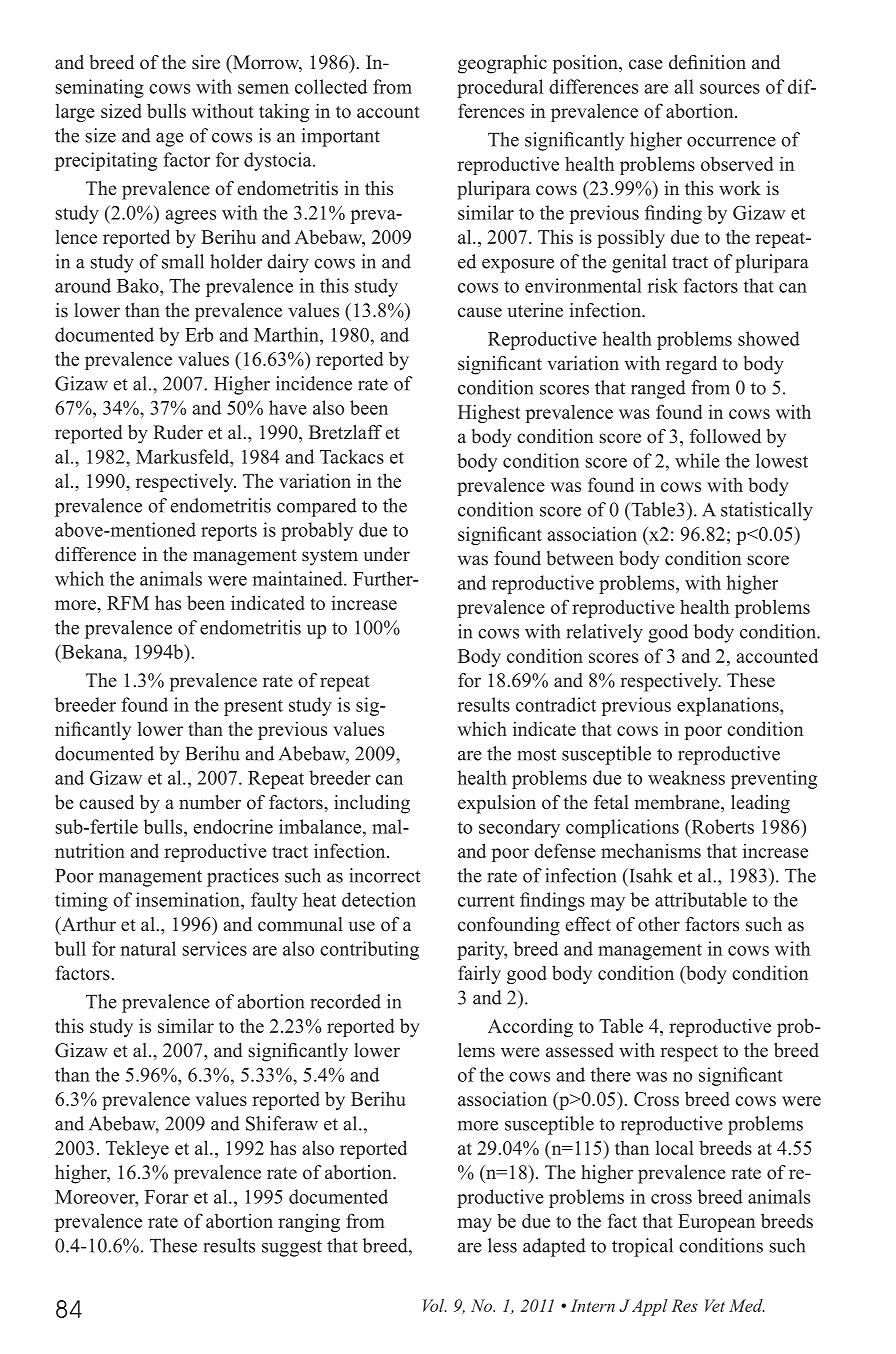 The image size is (896, 1354). I want to click on while, so click(697, 460).
